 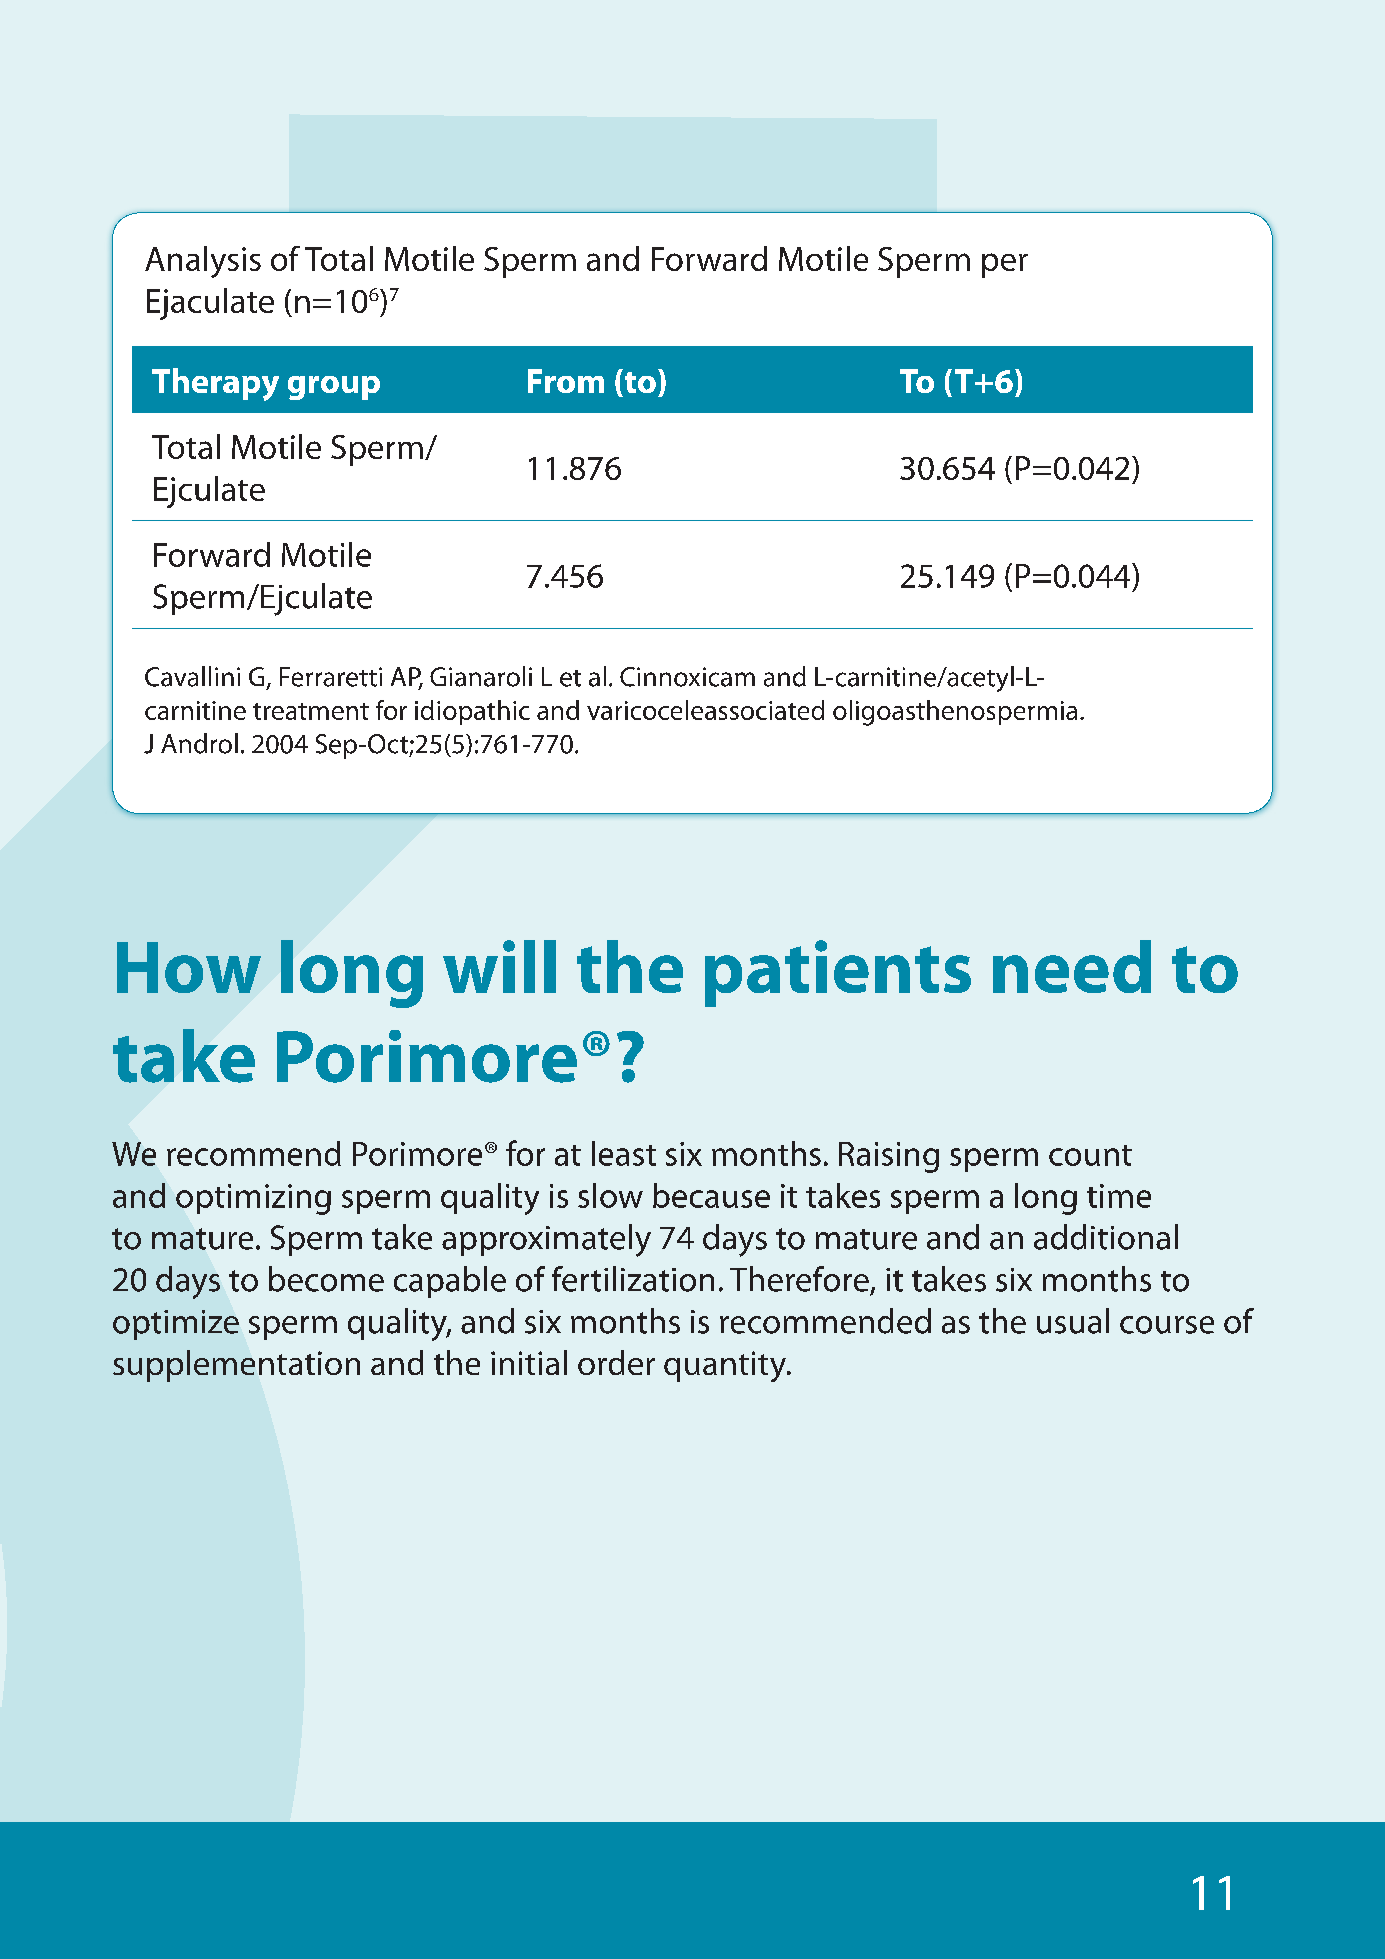 I want to click on idiopathic, so click(x=472, y=712).
